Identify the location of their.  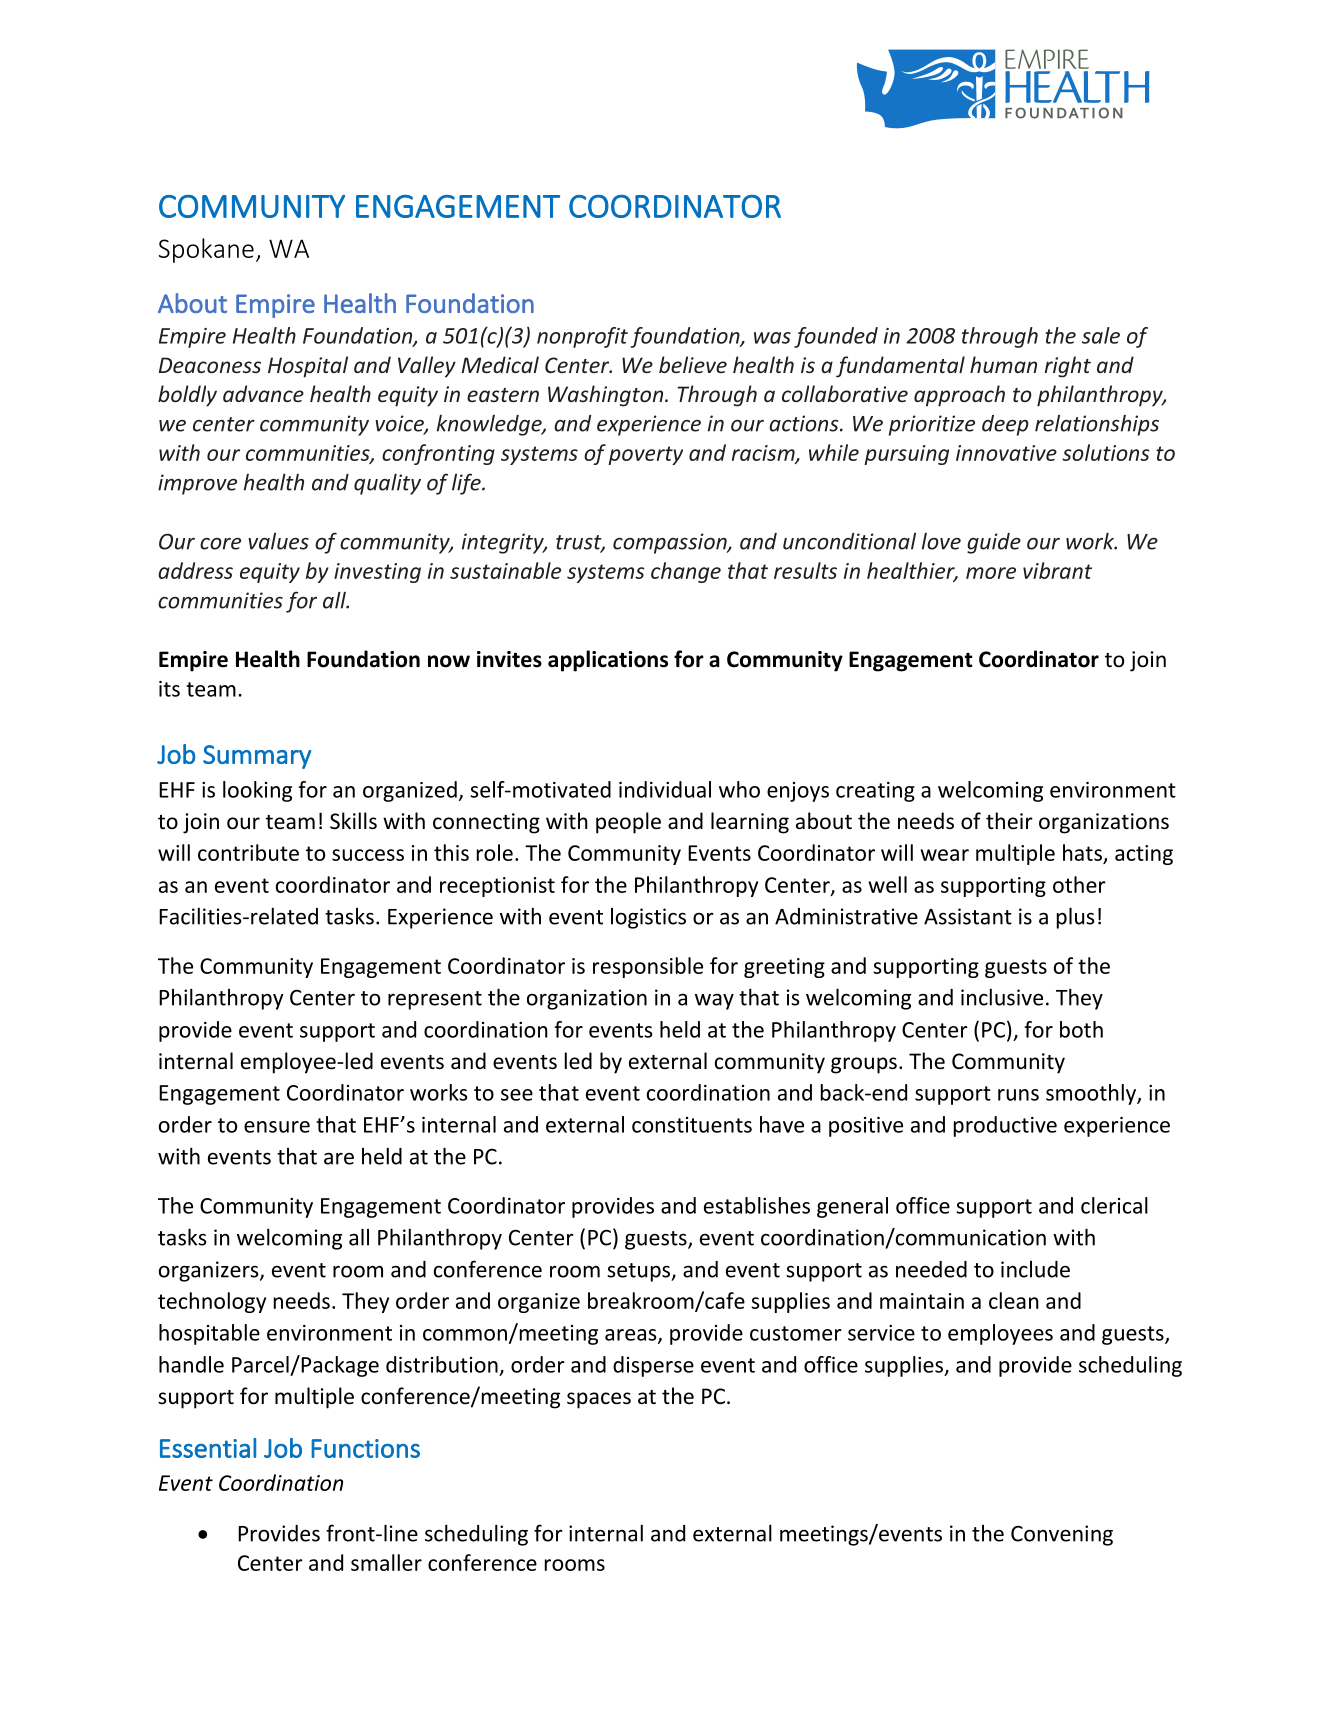
(1009, 821).
